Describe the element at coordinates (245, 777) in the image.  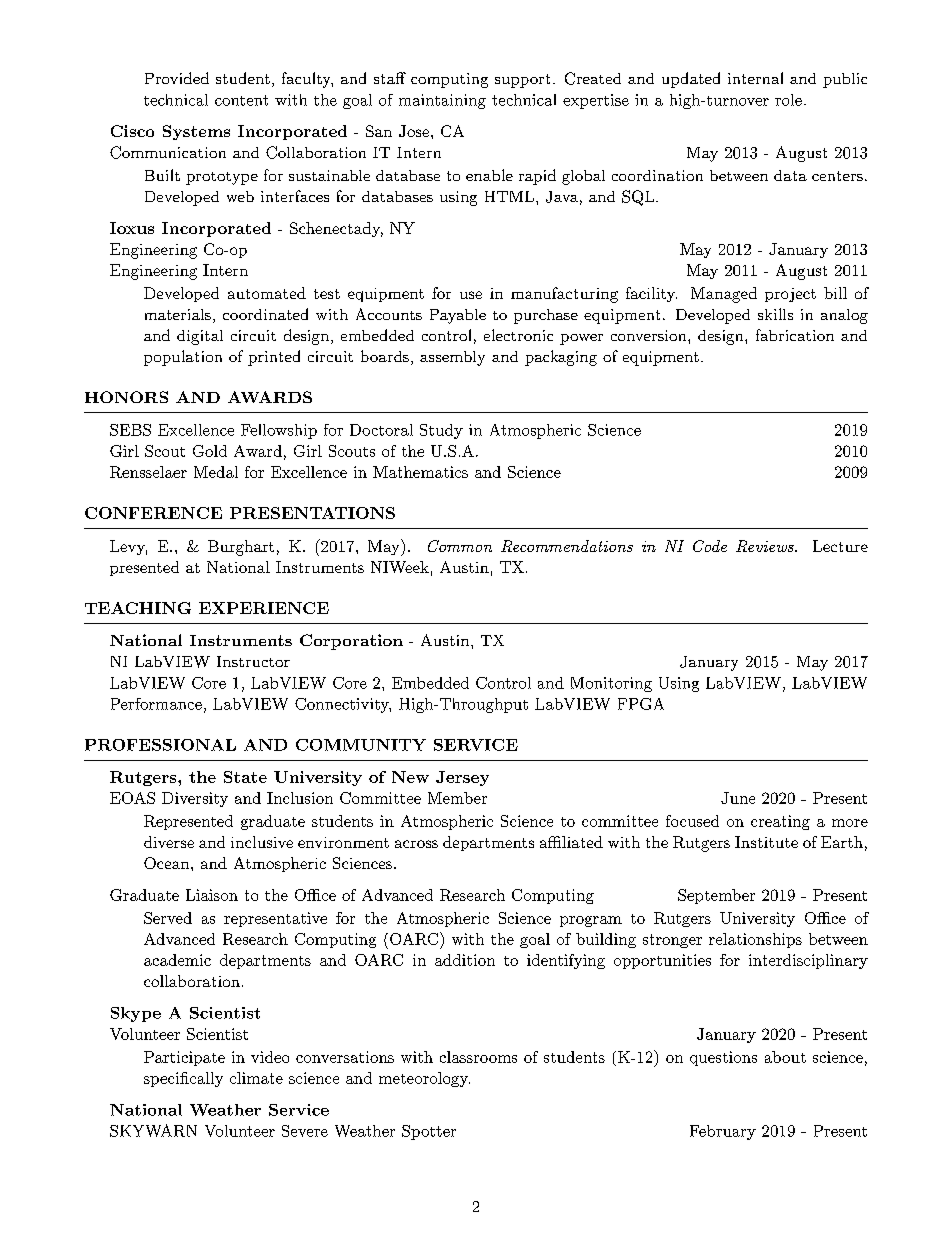
I see `State` at that location.
